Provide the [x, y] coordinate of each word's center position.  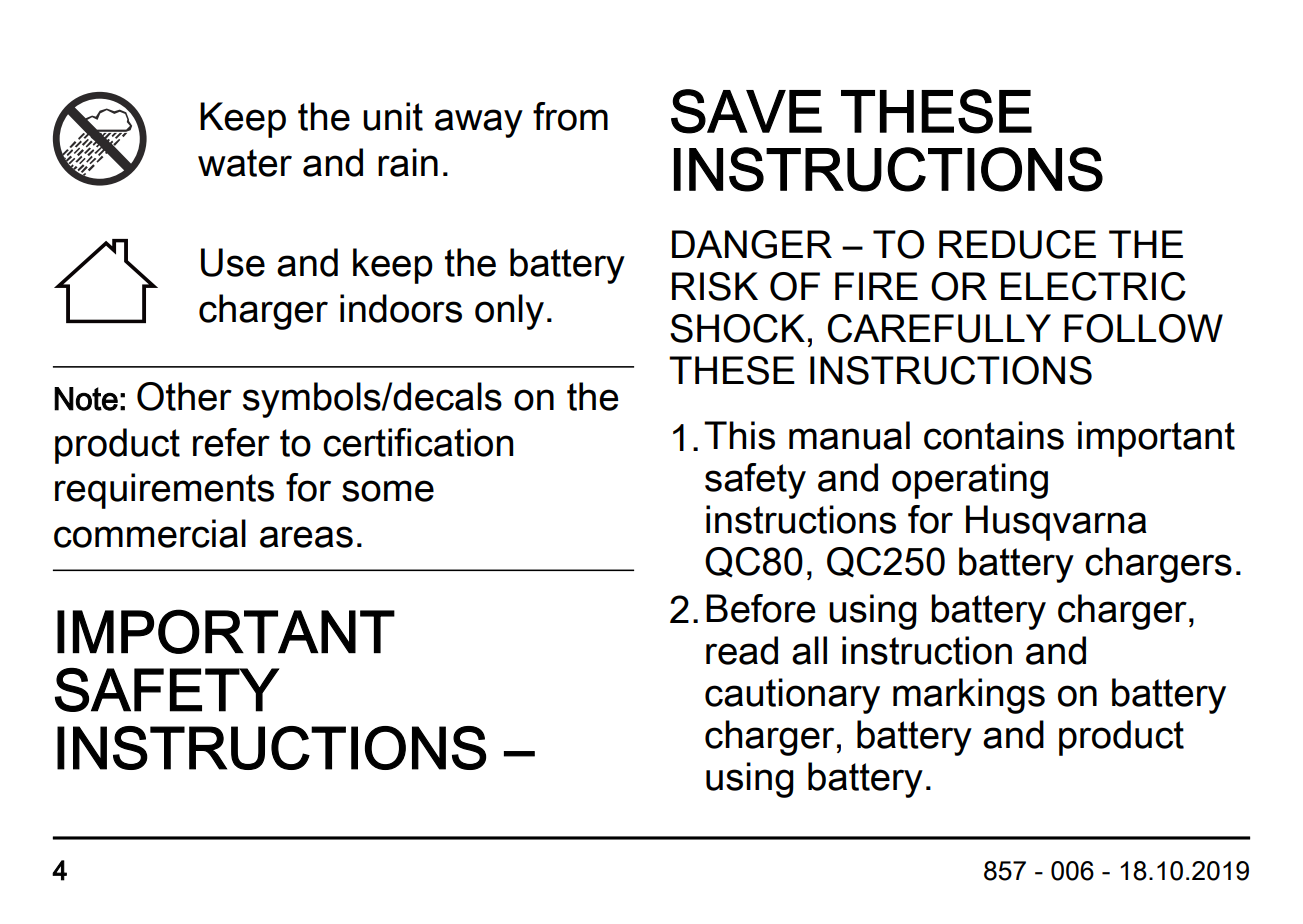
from [570, 116]
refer [231, 442]
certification [418, 442]
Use [233, 262]
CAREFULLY [939, 328]
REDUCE [1017, 244]
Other [184, 396]
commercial [150, 533]
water [245, 163]
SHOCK [737, 328]
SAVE [746, 111]
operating [970, 481]
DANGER [752, 244]
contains [994, 435]
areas [306, 537]
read [742, 650]
